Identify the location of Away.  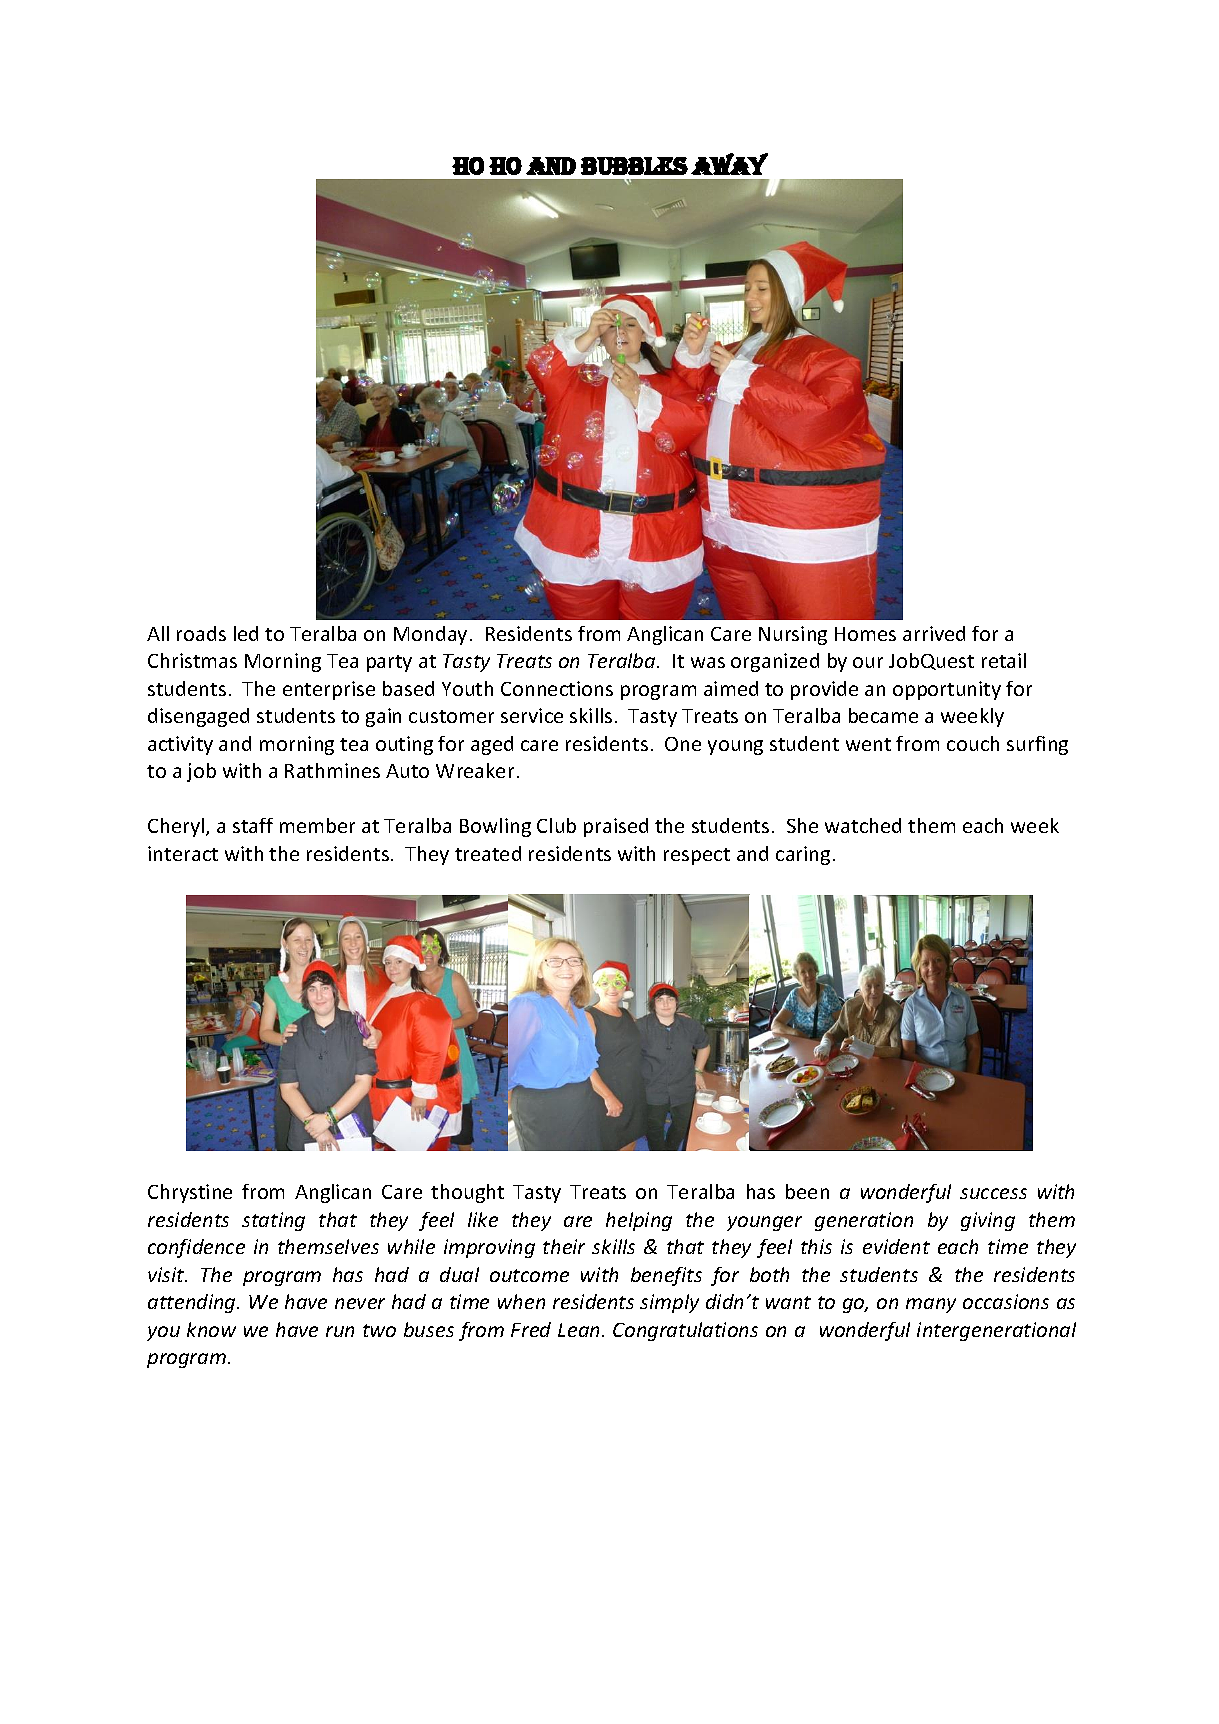
(729, 164).
